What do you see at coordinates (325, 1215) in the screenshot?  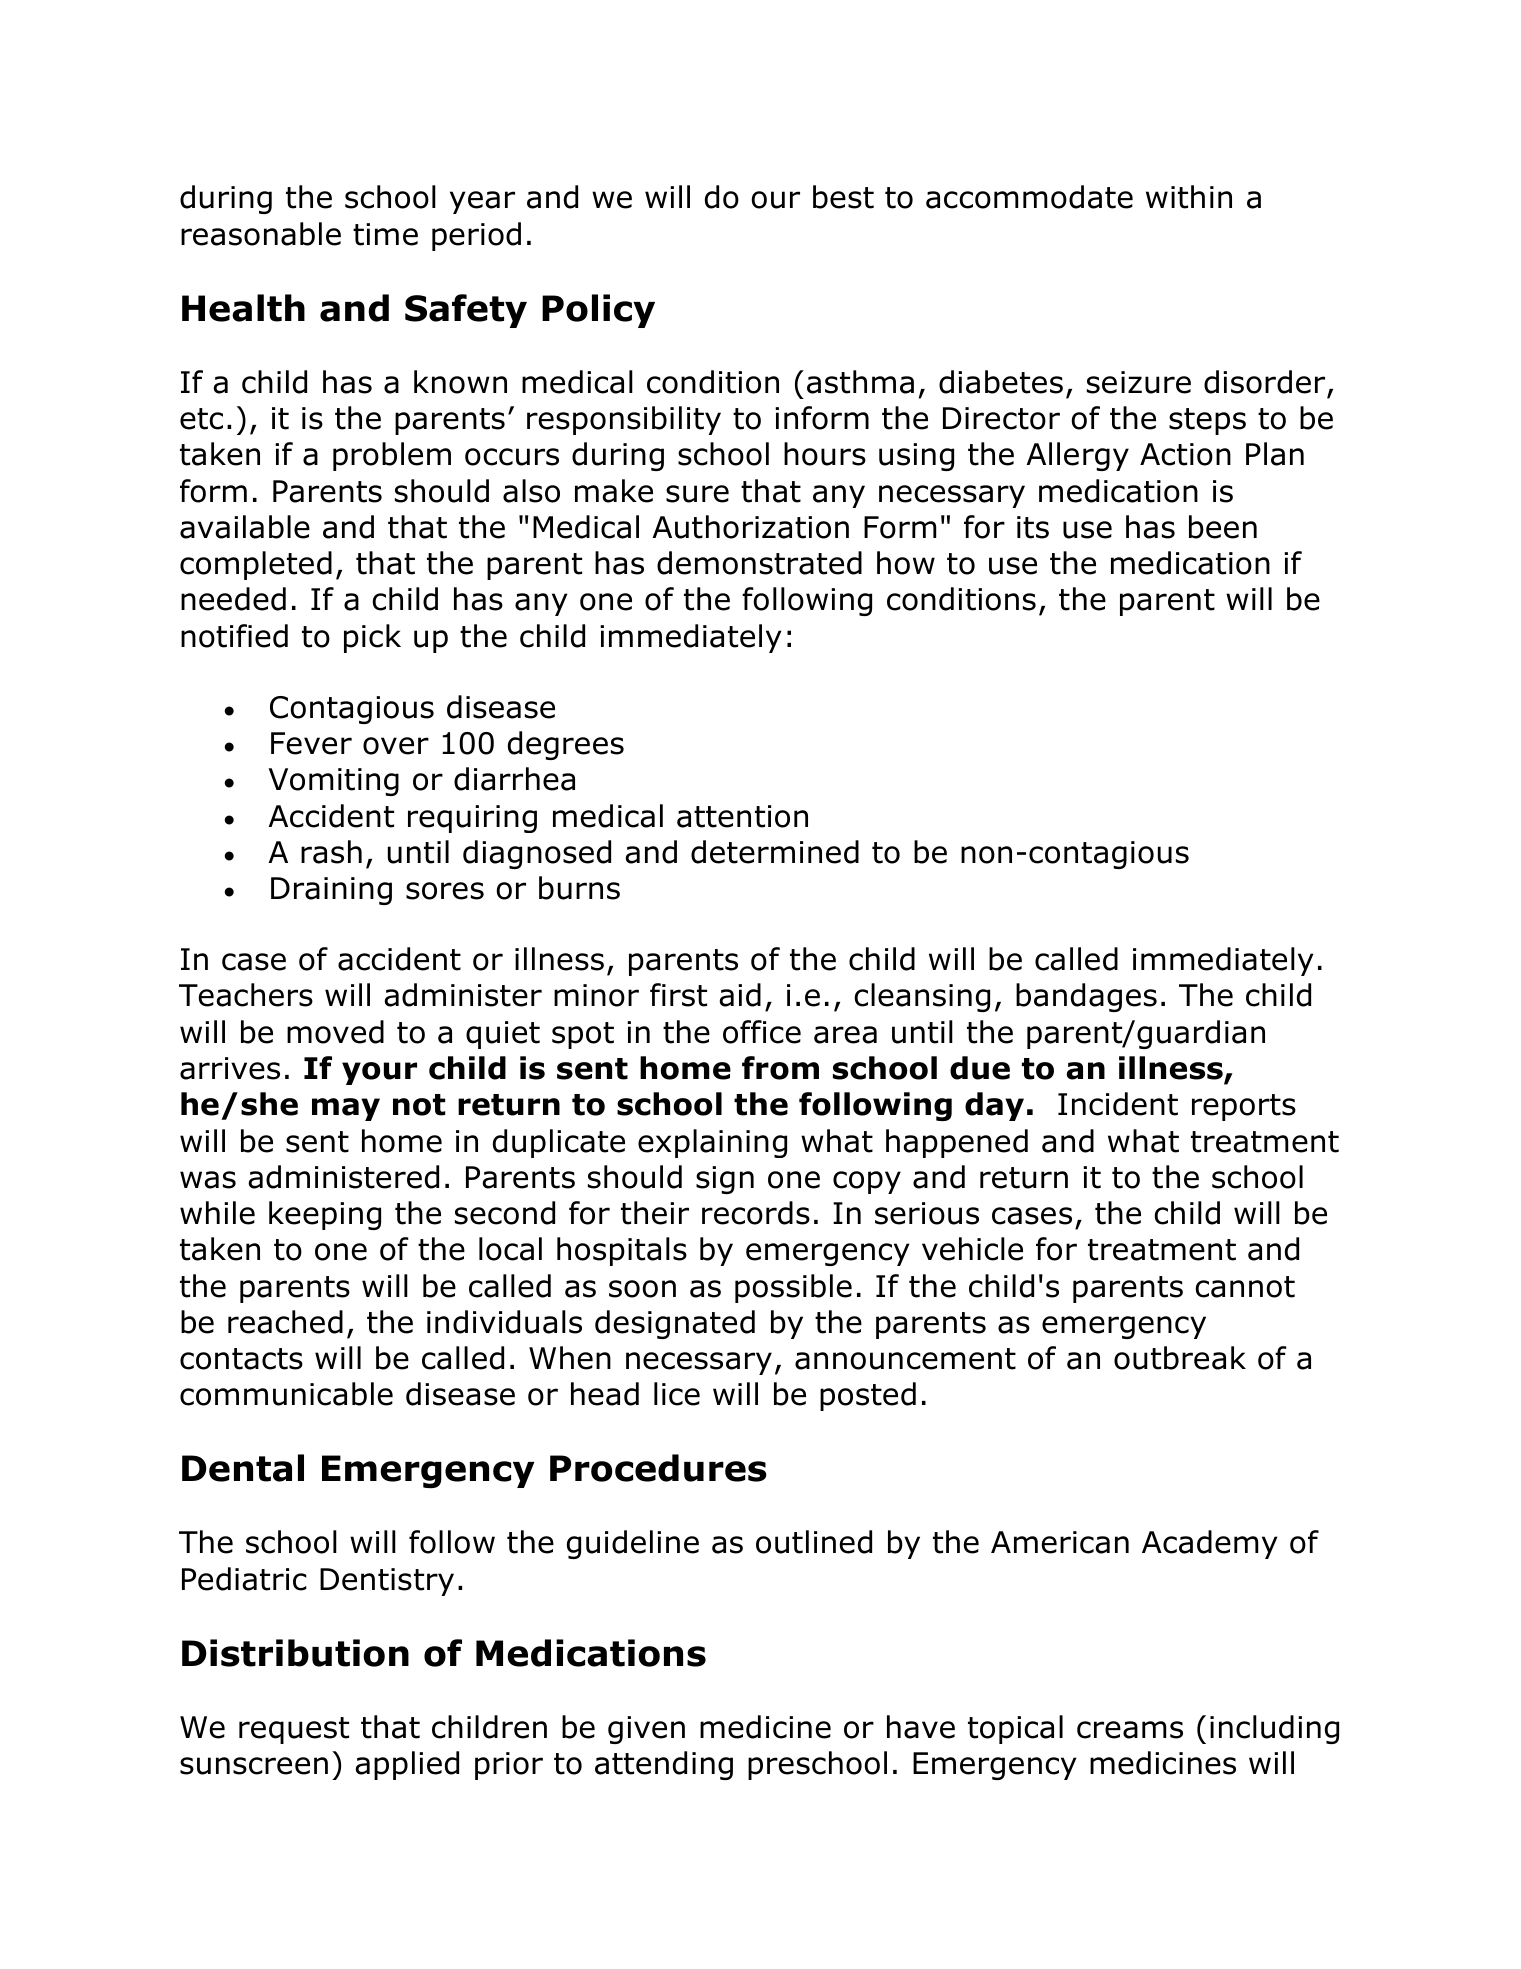 I see `keeping` at bounding box center [325, 1215].
